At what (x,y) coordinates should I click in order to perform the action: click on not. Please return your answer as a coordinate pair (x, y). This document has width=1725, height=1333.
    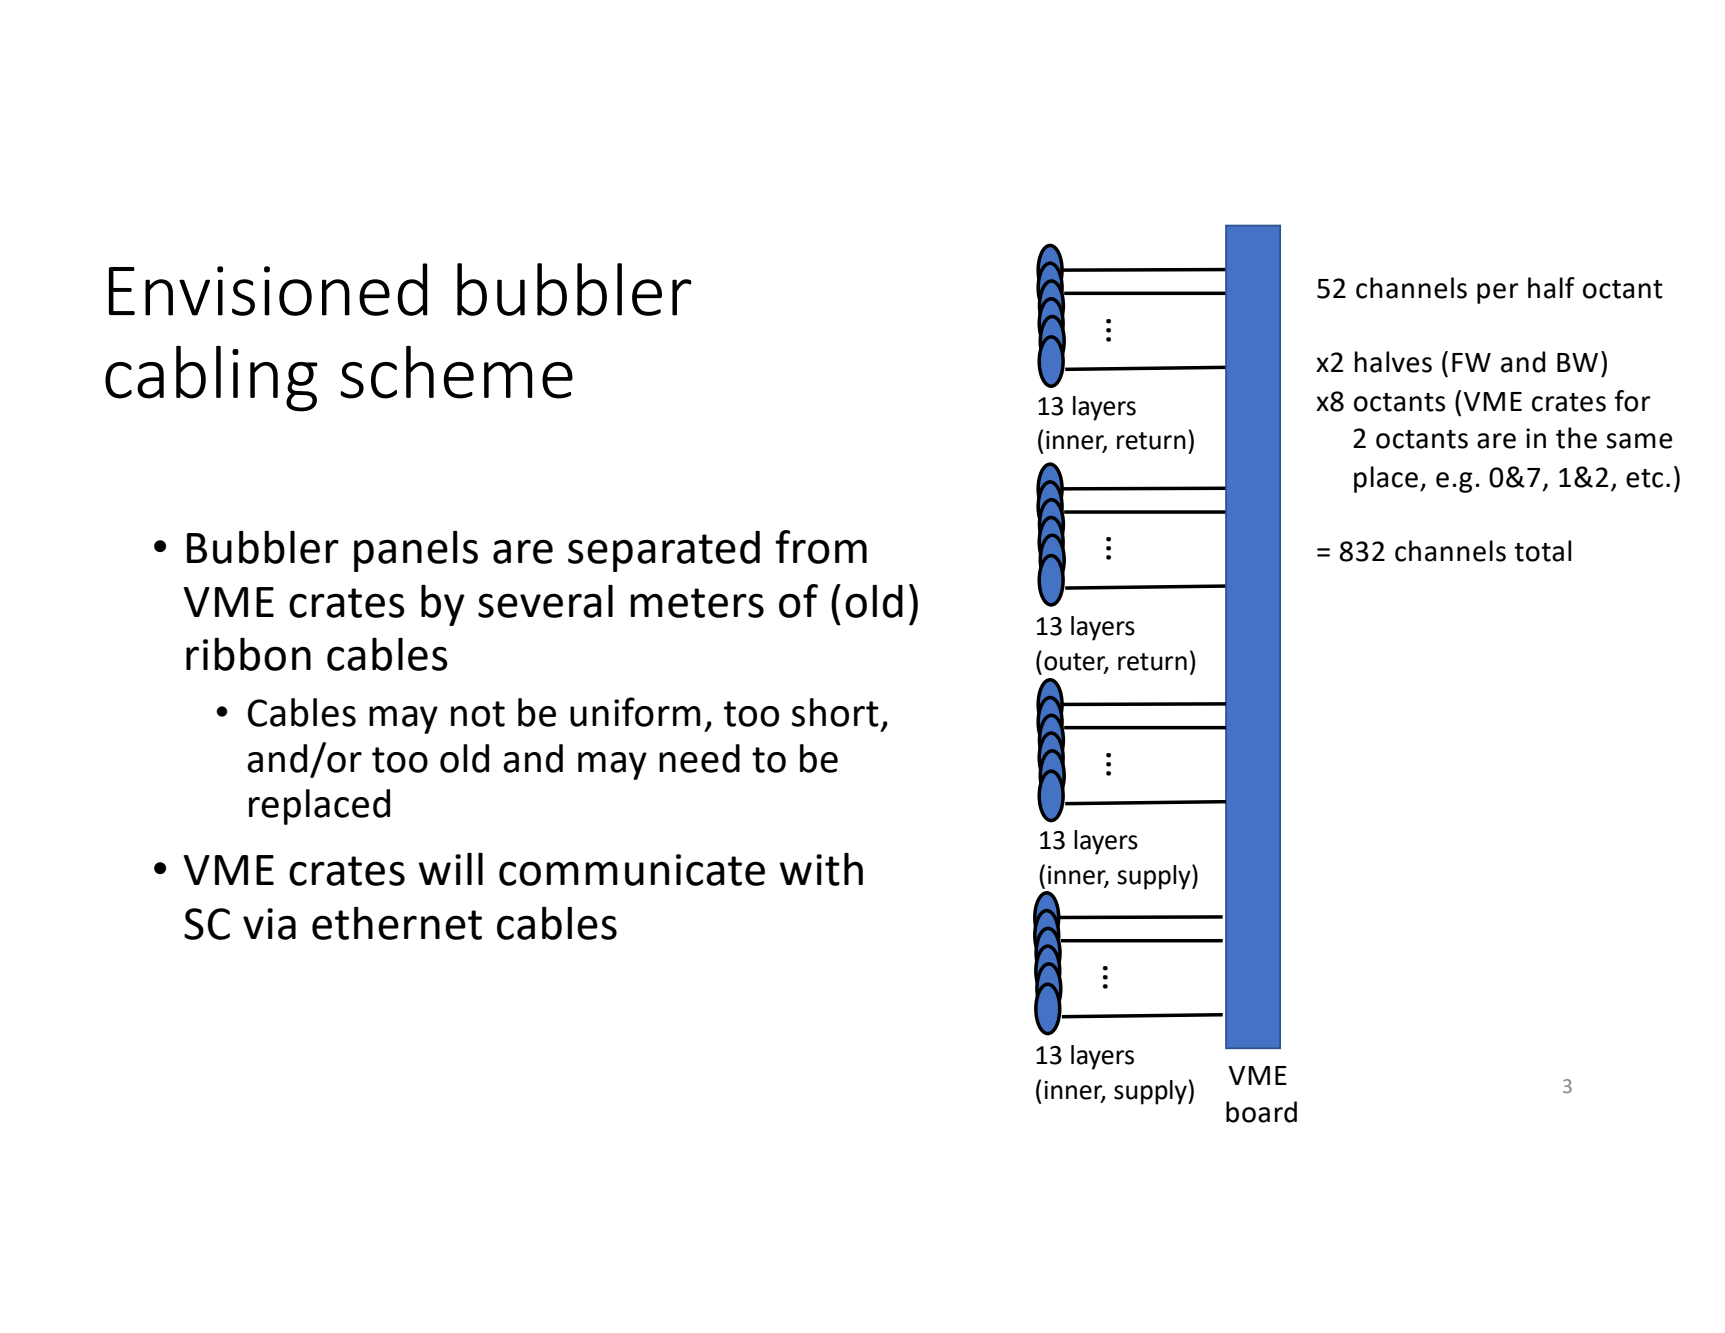
    Looking at the image, I should click on (478, 714).
